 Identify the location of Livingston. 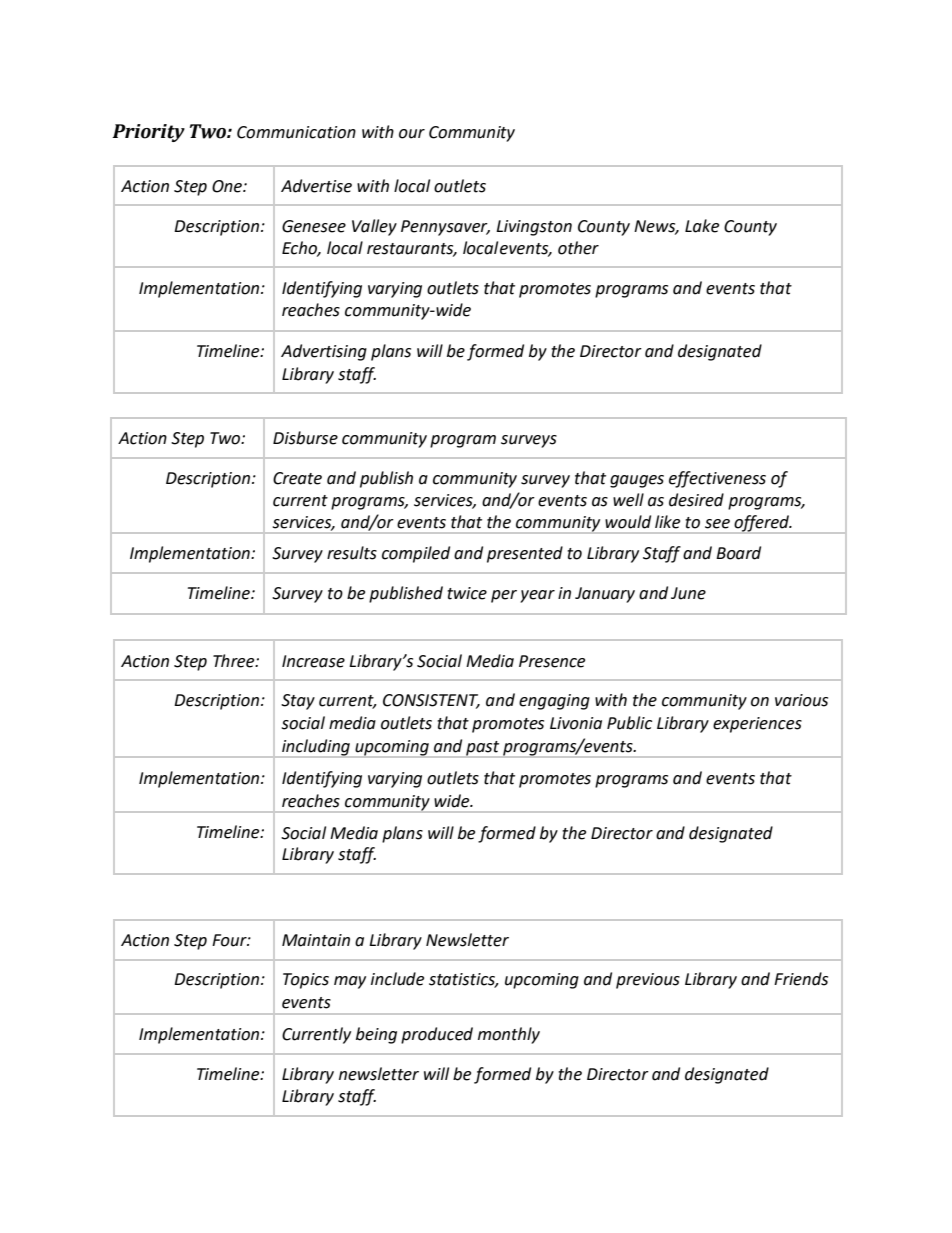
(534, 228).
